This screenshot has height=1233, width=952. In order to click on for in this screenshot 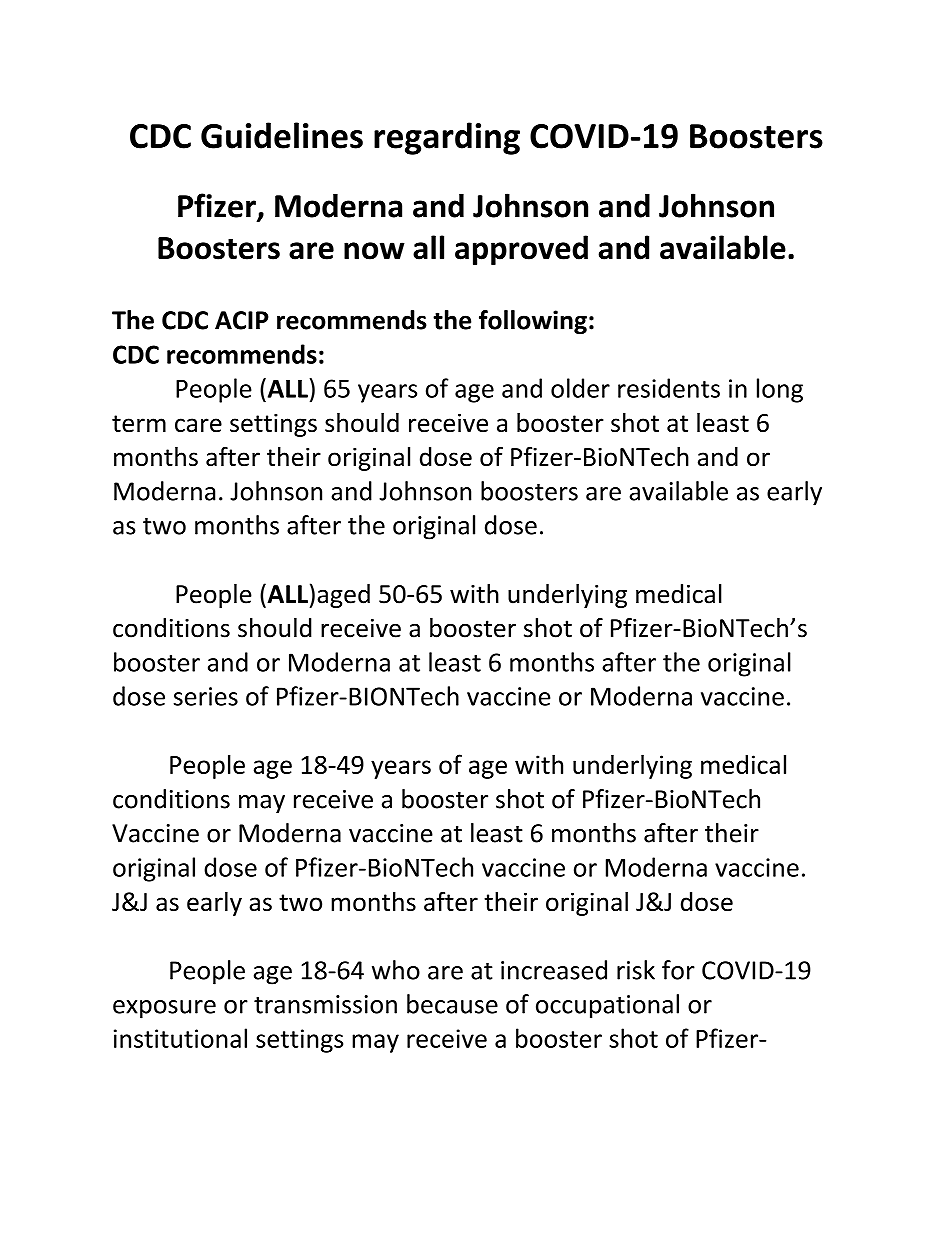, I will do `click(678, 970)`.
